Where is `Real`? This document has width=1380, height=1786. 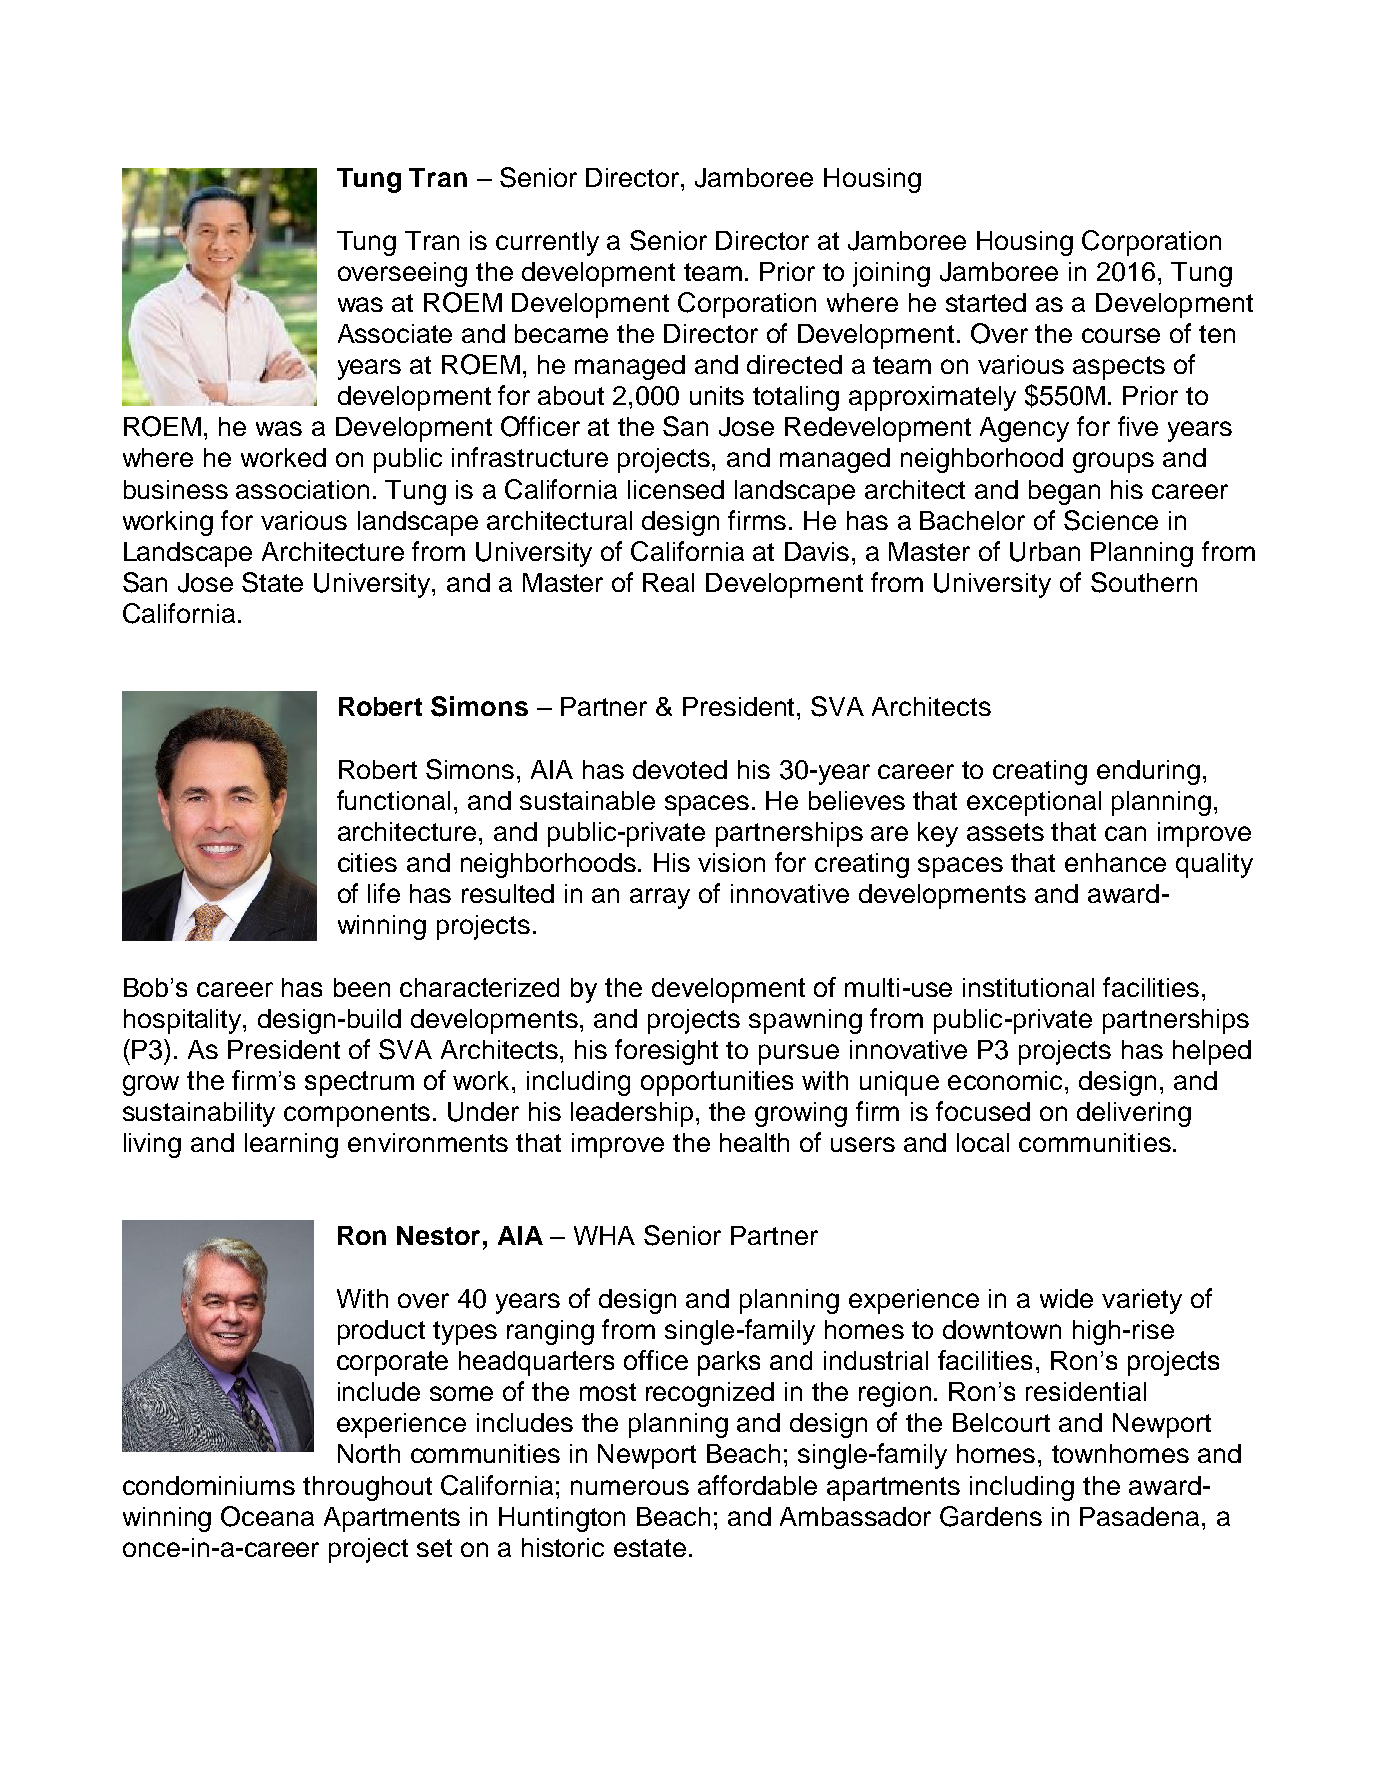 Real is located at coordinates (668, 582).
